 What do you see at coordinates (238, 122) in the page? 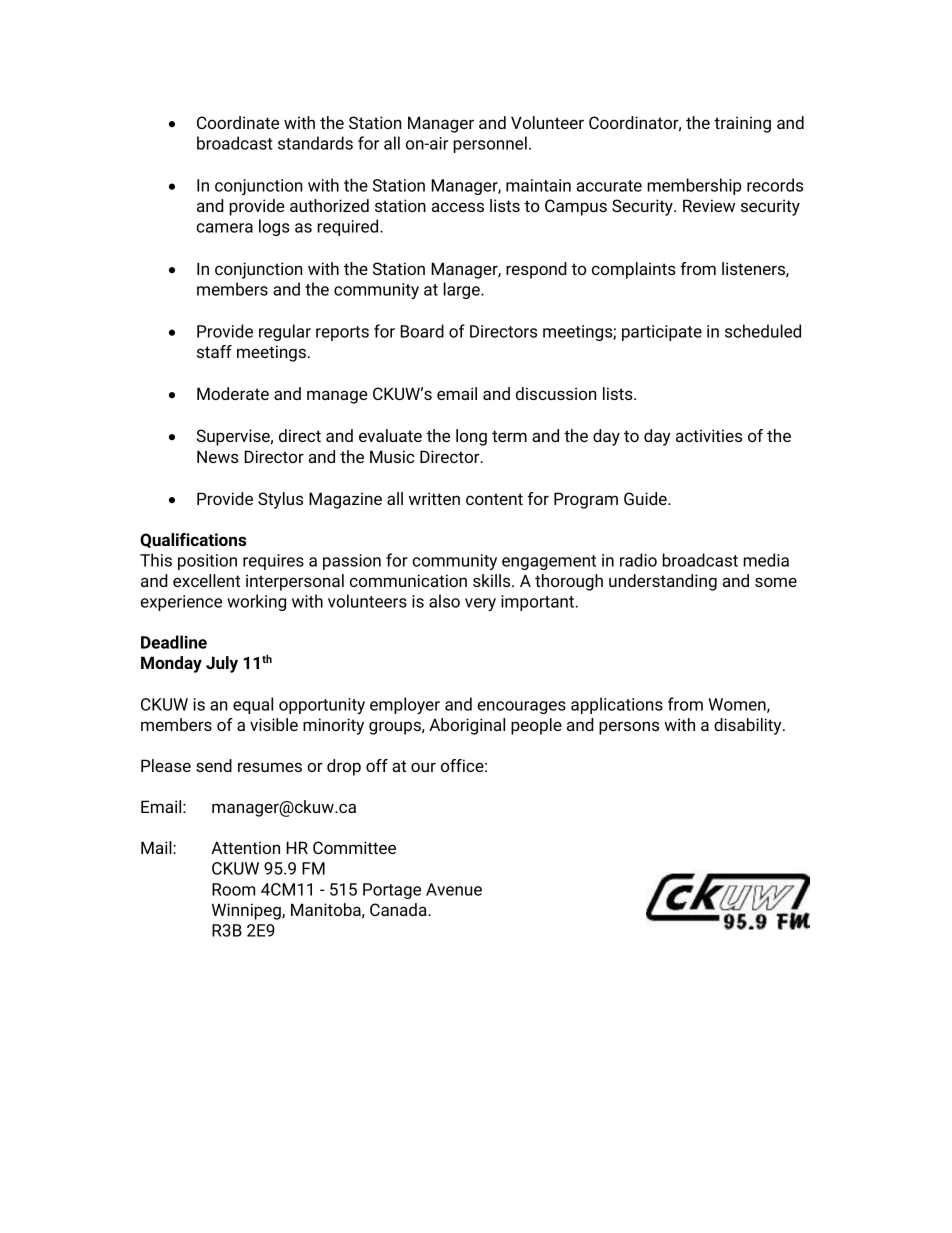
I see `Coordinate` at bounding box center [238, 122].
